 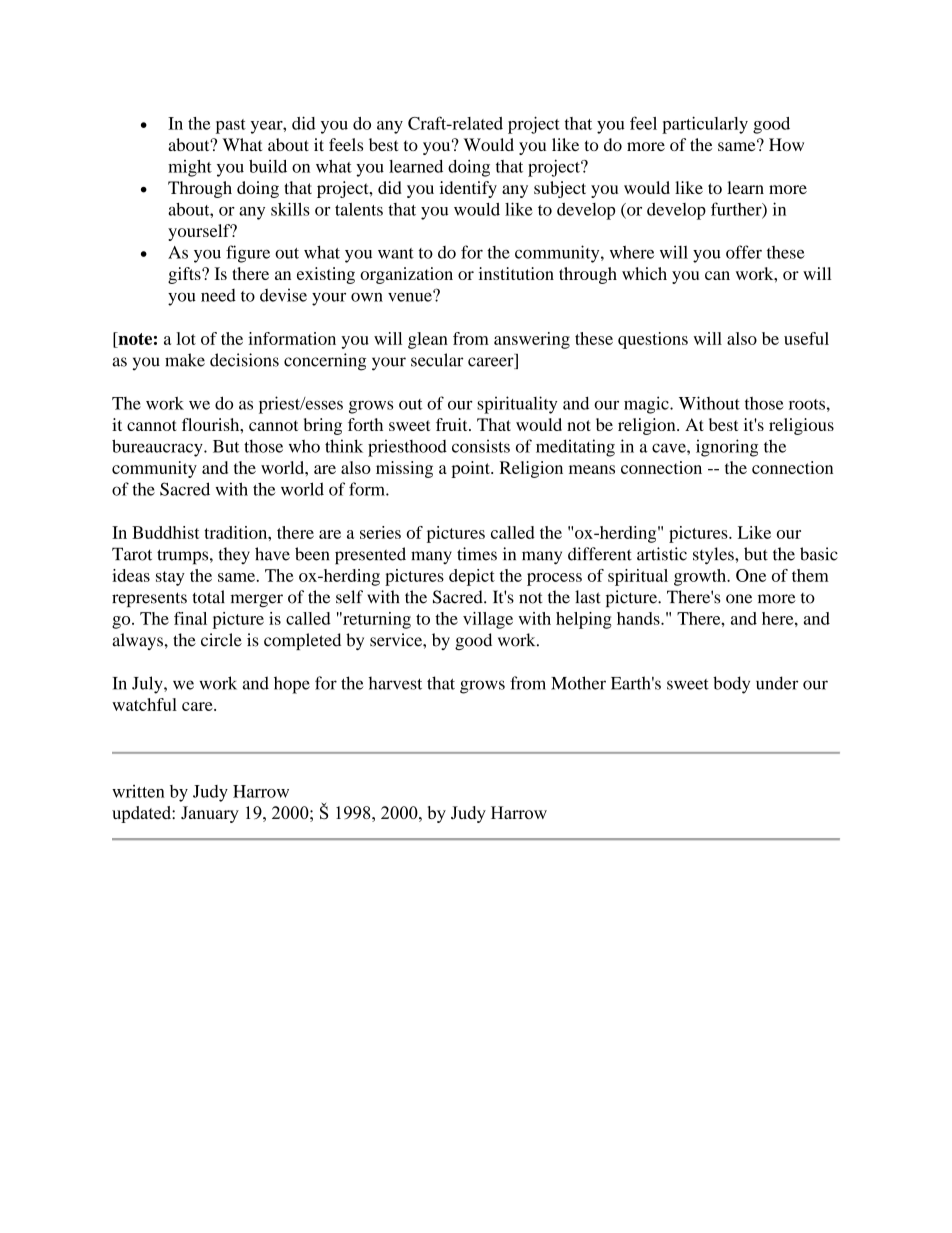 I want to click on How, so click(x=786, y=144).
